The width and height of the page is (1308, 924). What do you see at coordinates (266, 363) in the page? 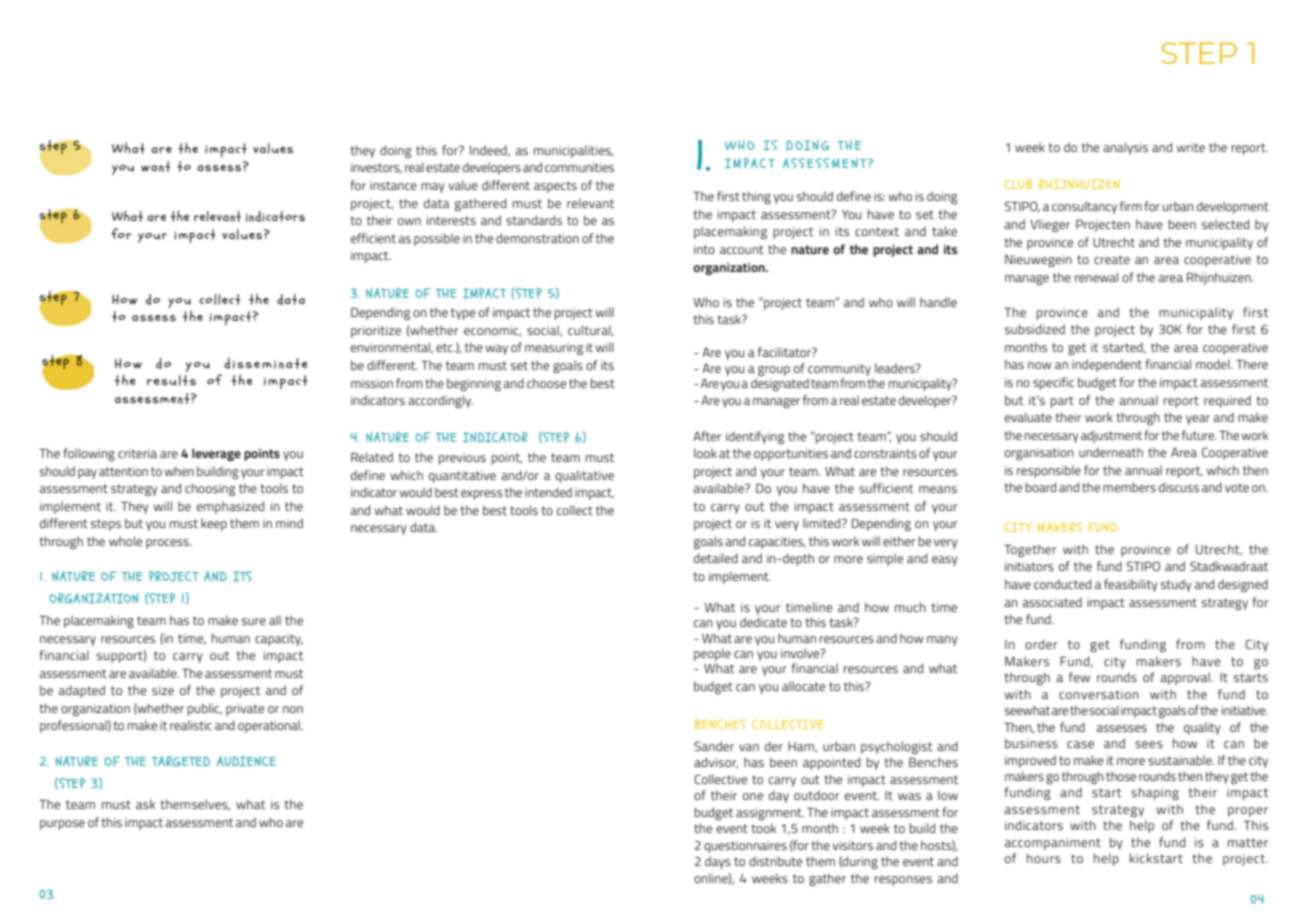
I see `disseminate` at bounding box center [266, 363].
